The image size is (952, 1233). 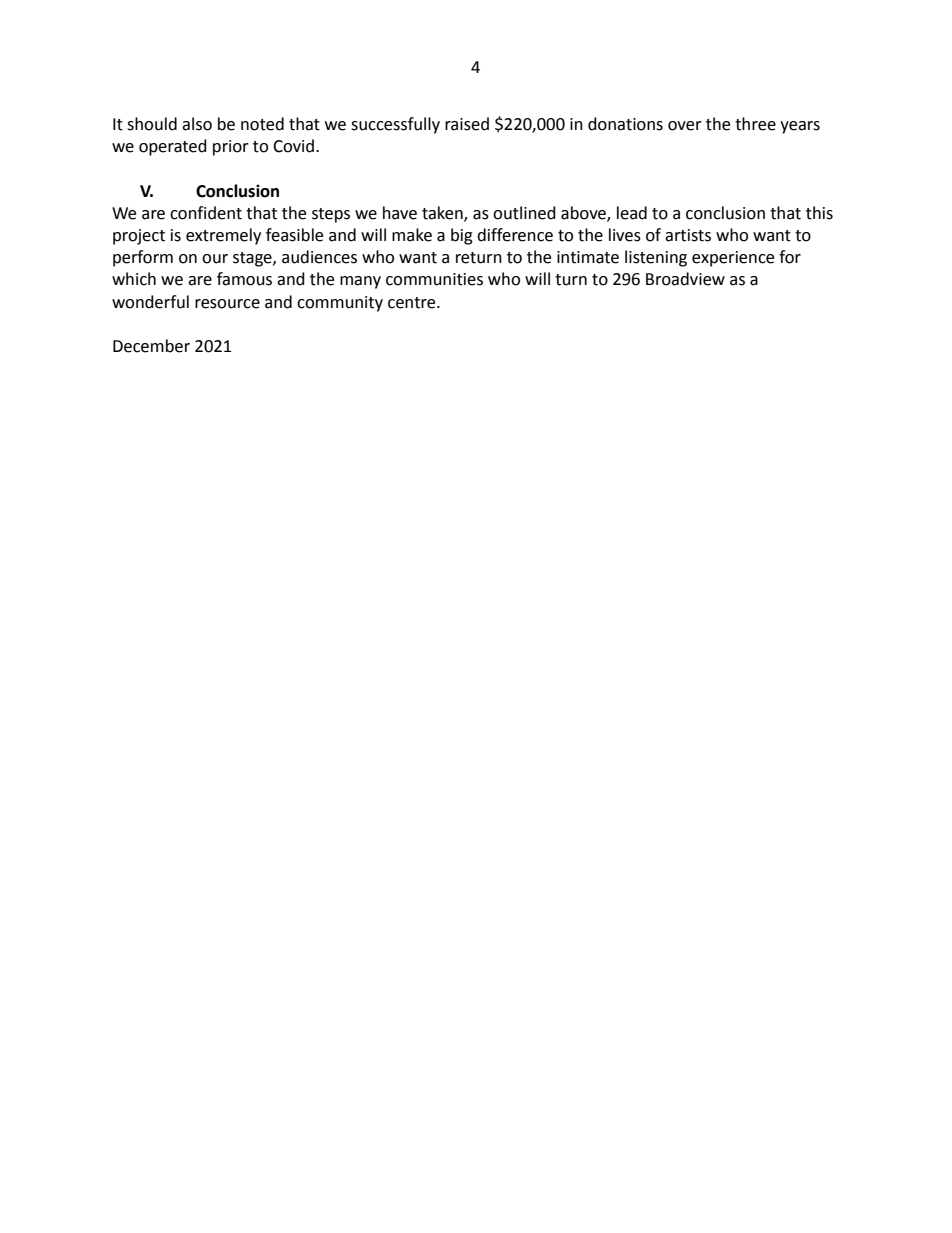 What do you see at coordinates (467, 124) in the screenshot?
I see `raised` at bounding box center [467, 124].
